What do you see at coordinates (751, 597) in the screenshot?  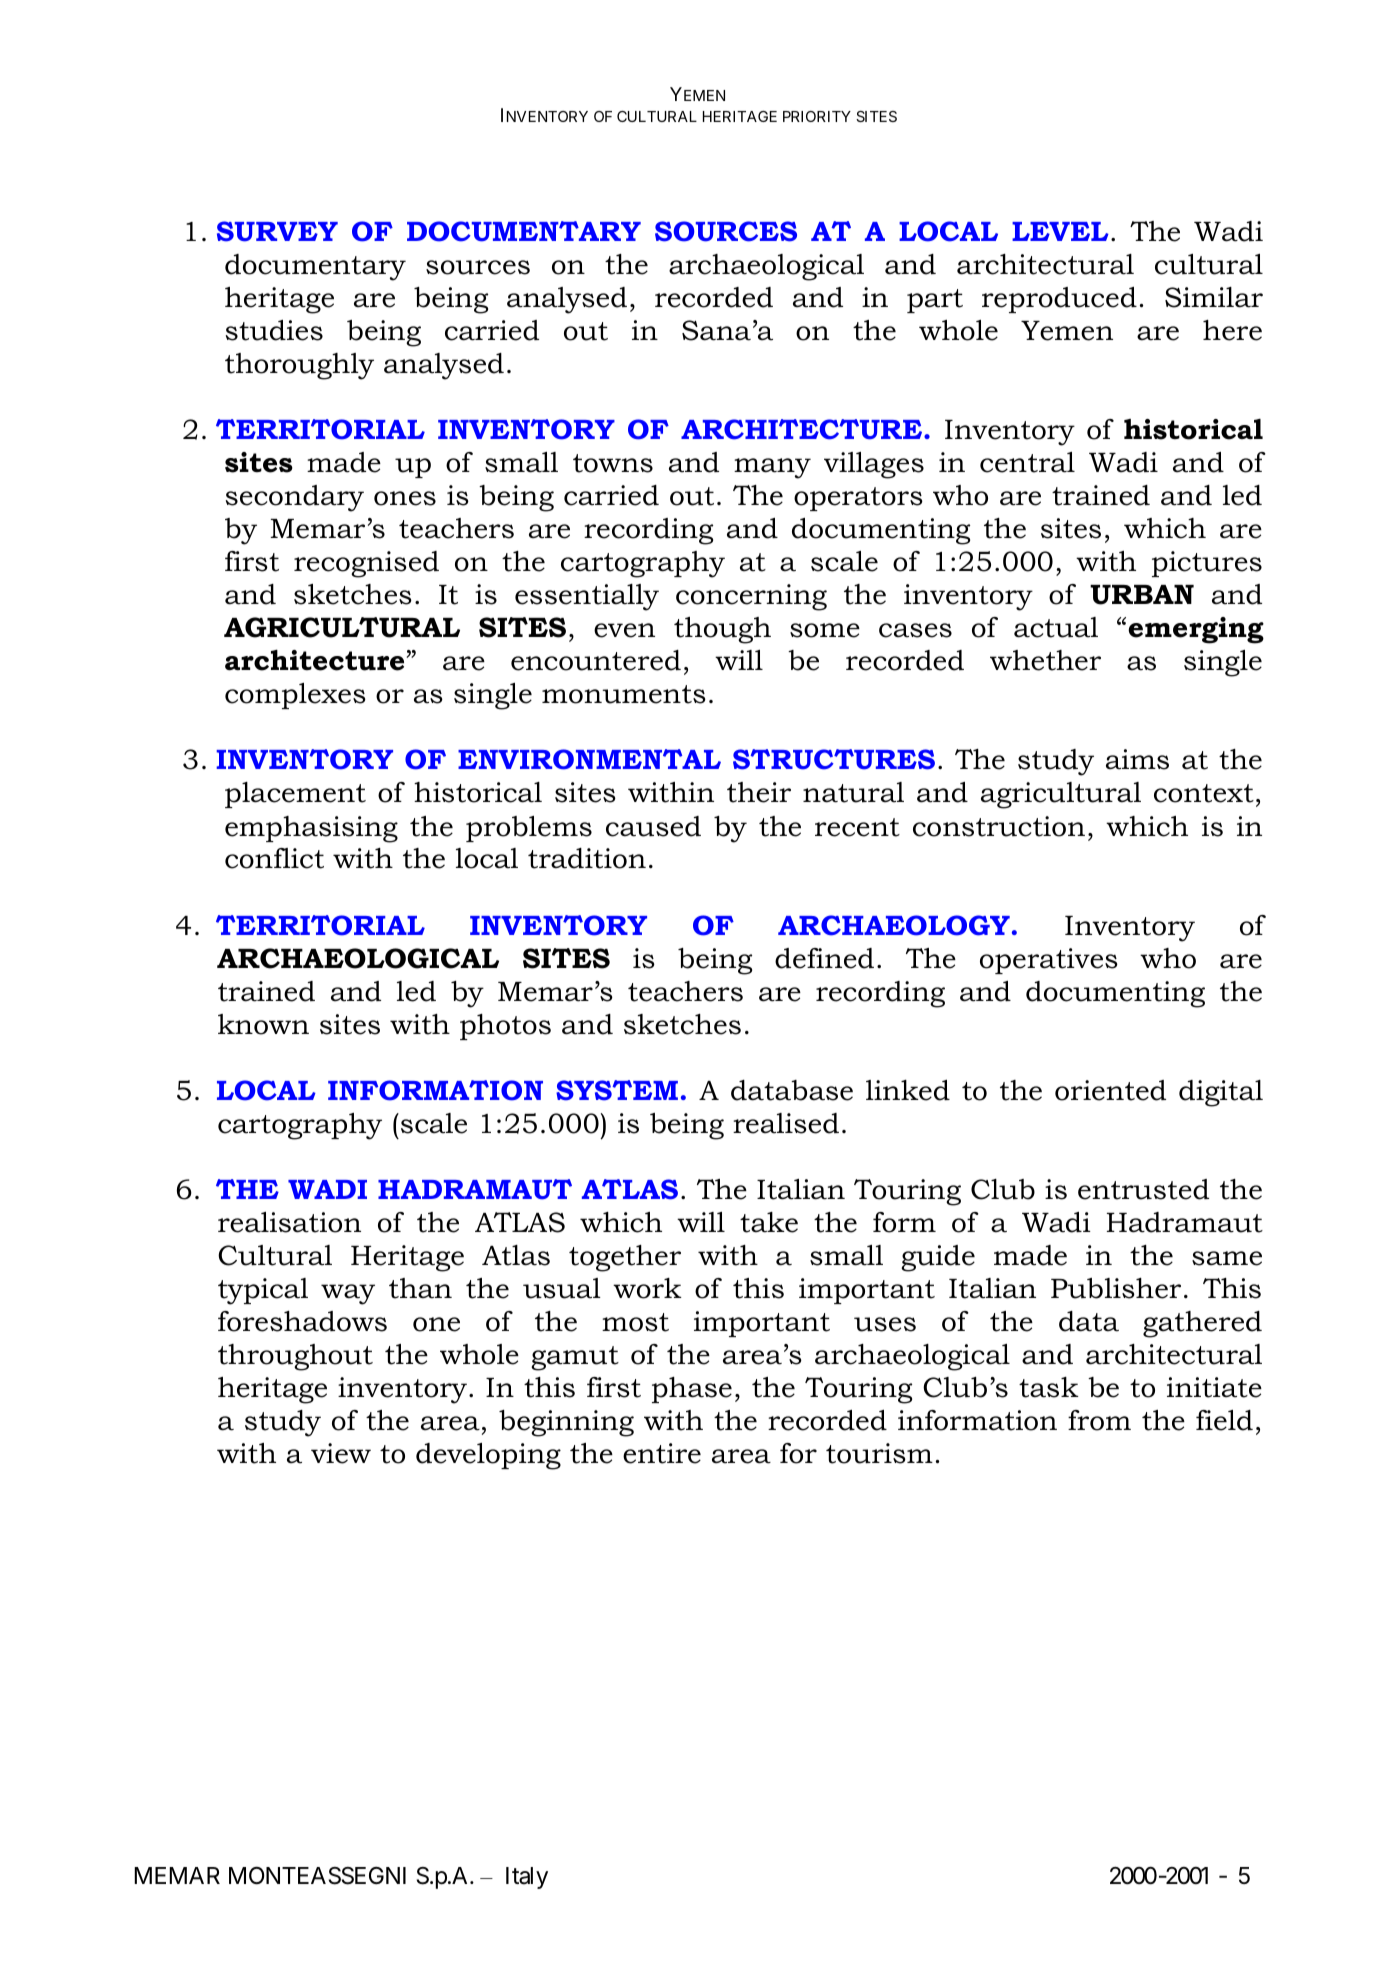 I see `concerning` at bounding box center [751, 597].
